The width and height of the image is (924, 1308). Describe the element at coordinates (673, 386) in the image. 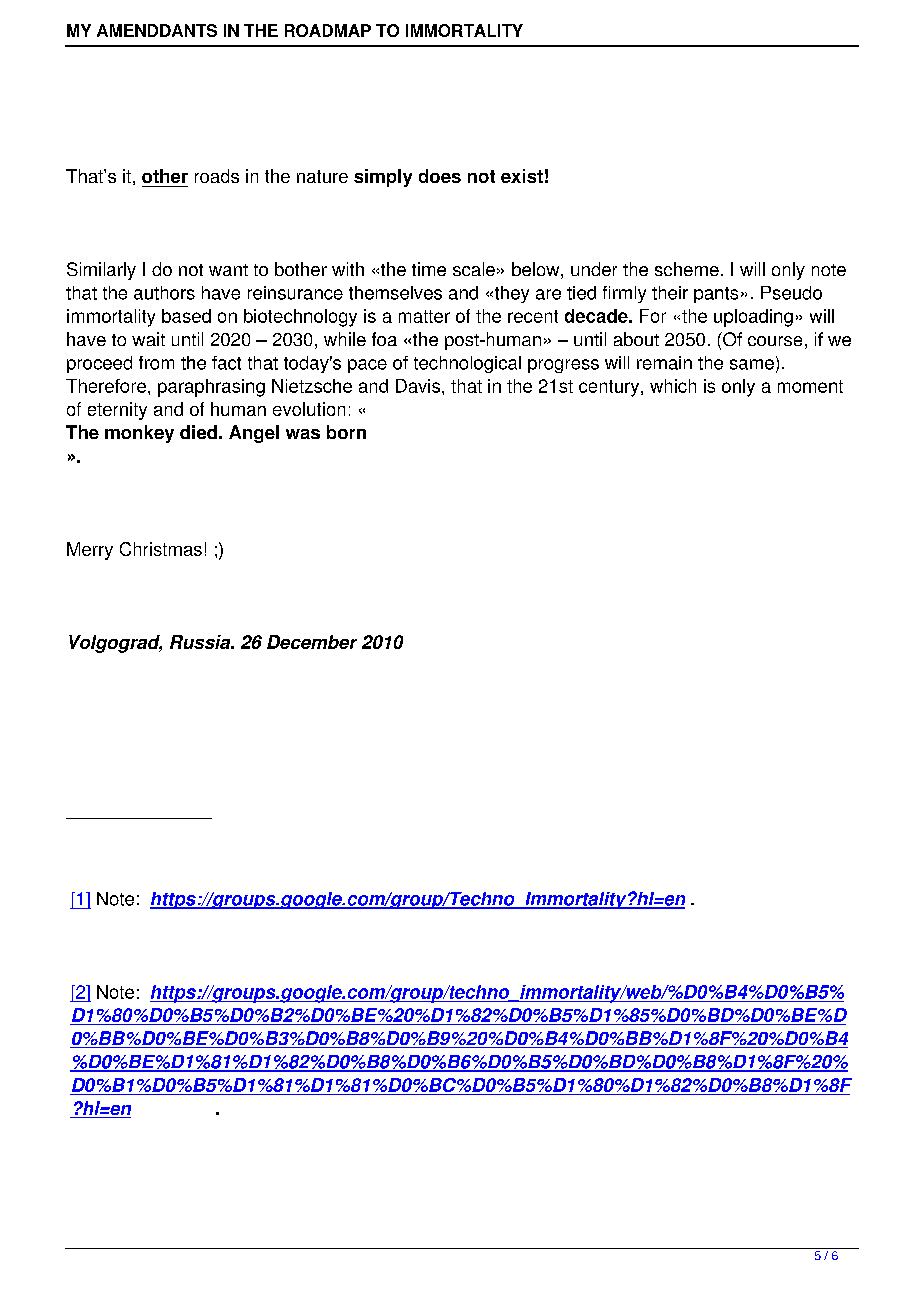

I see `which` at that location.
